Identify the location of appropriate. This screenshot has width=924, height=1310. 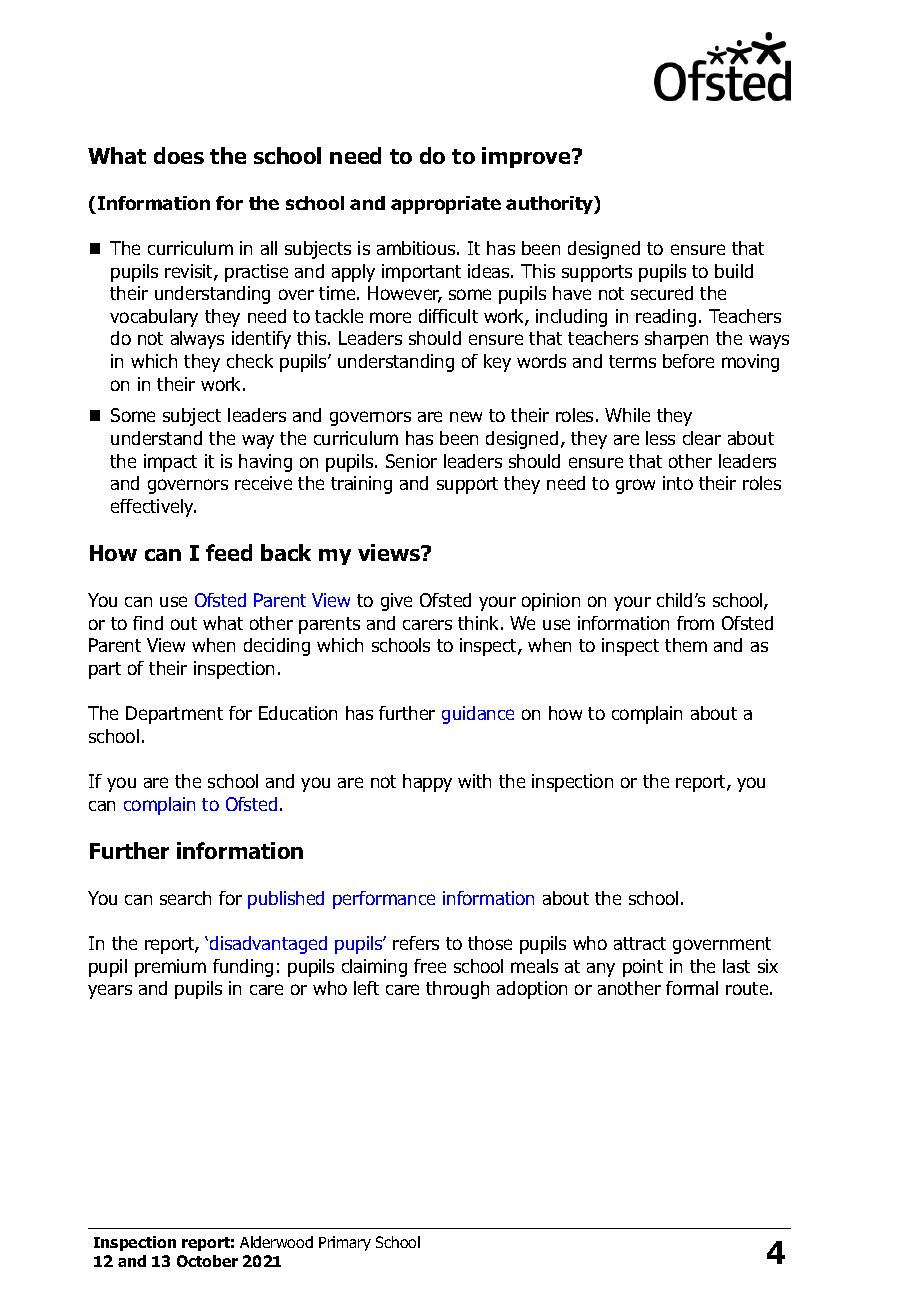
(446, 205).
